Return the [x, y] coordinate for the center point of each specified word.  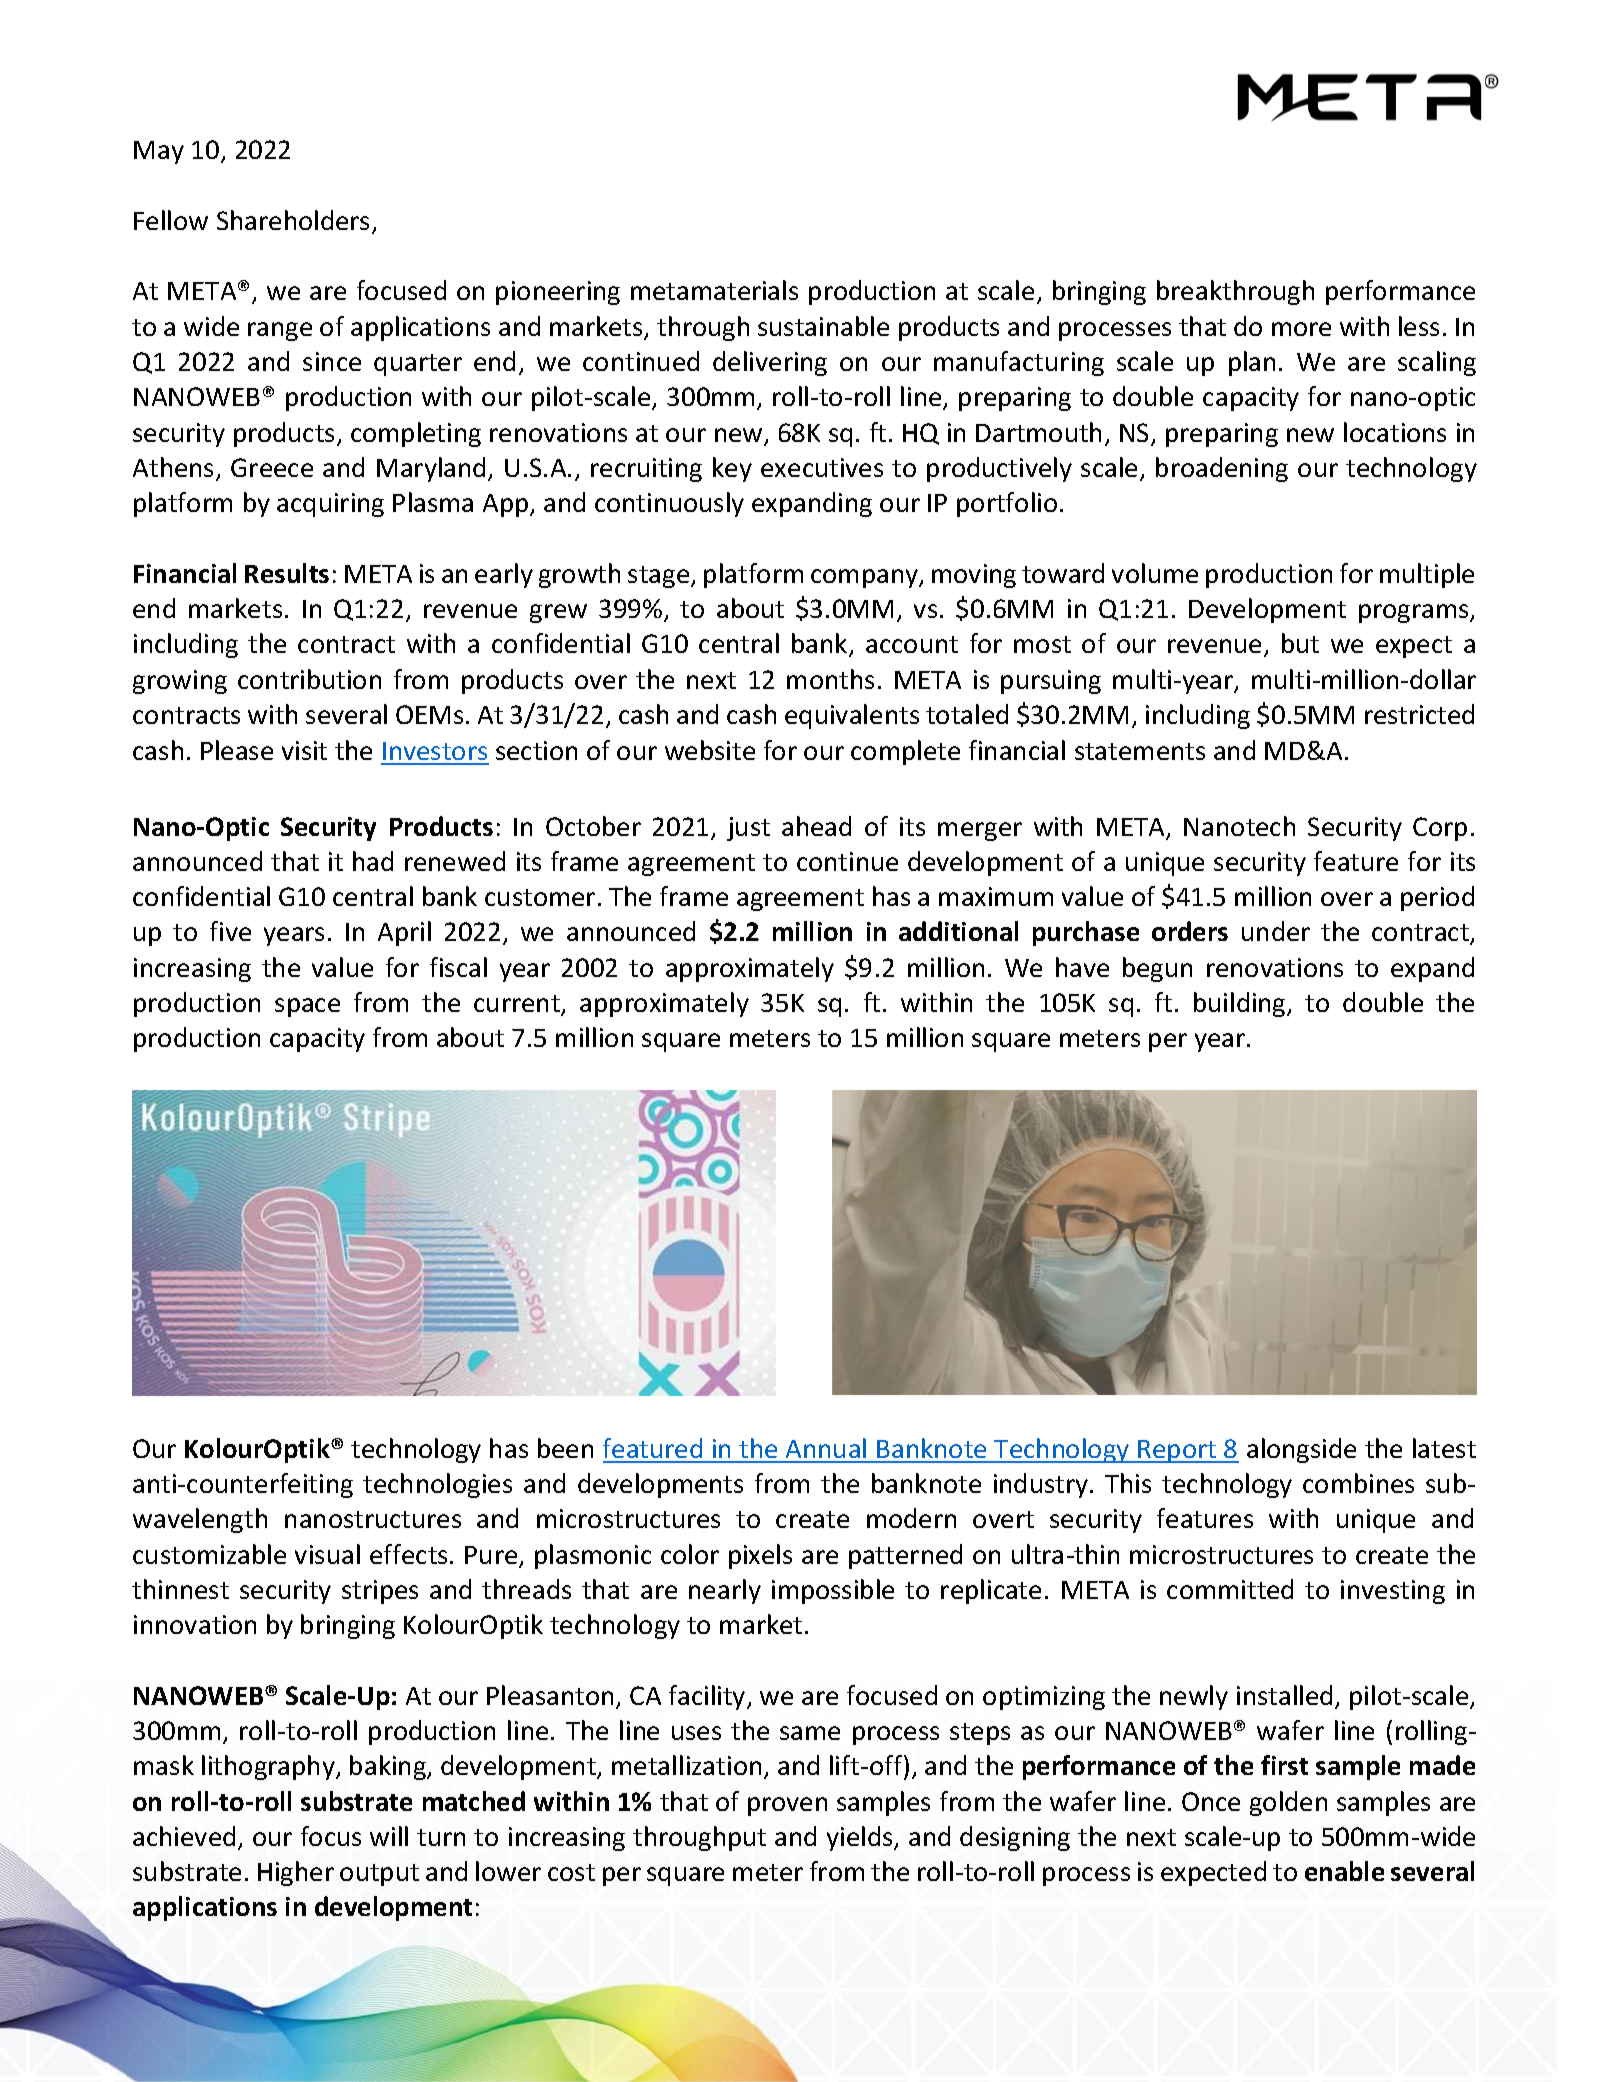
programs [1415, 613]
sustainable [823, 326]
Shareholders [293, 220]
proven [787, 1806]
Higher [296, 1873]
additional [958, 931]
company [865, 578]
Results [287, 573]
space [307, 1007]
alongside [1301, 1450]
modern [911, 1518]
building [1241, 1004]
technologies [437, 1485]
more [1301, 329]
